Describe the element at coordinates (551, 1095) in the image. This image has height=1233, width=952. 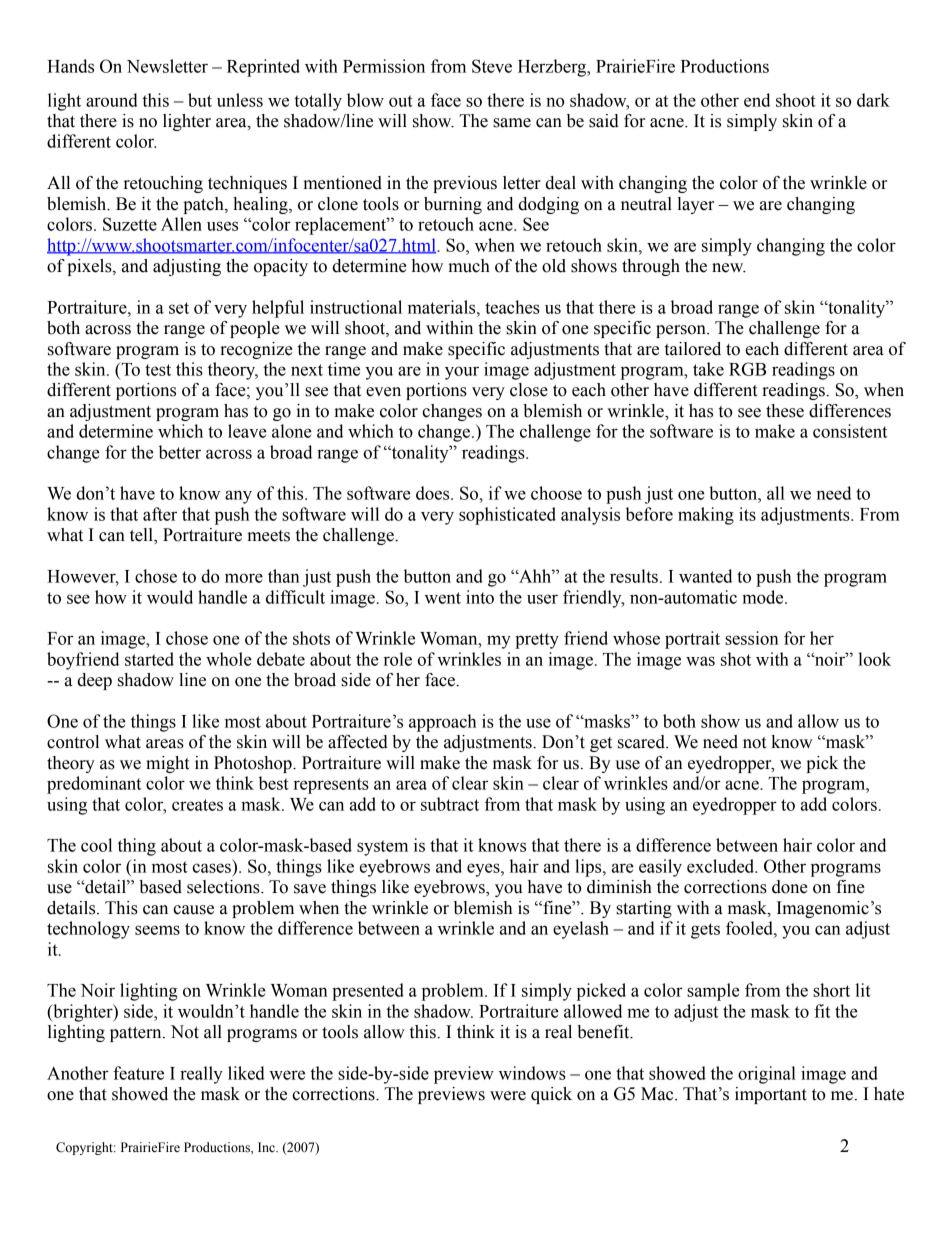
I see `quick` at that location.
